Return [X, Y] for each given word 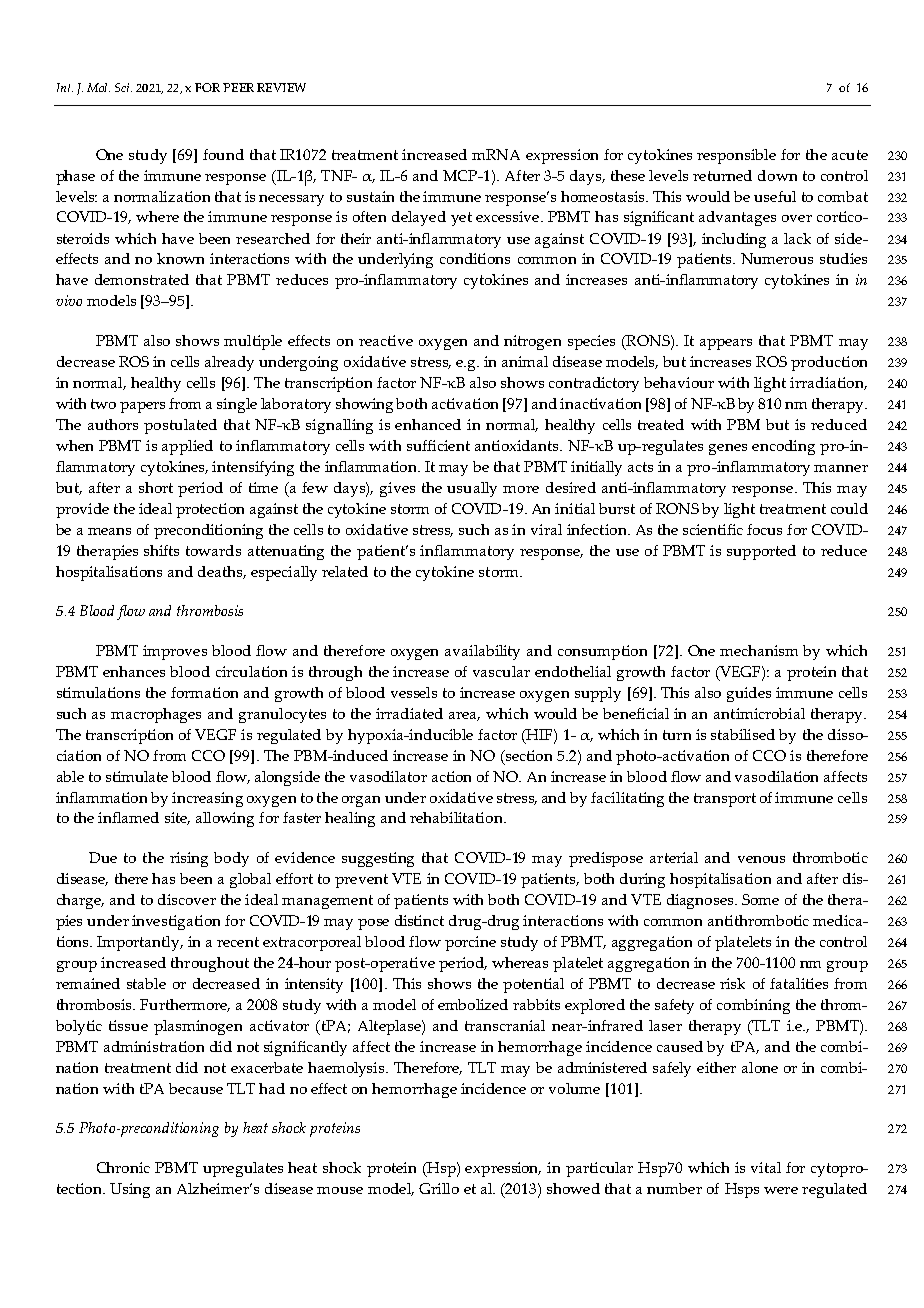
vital [766, 1167]
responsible [736, 156]
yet [461, 219]
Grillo [439, 1188]
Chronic [123, 1167]
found [223, 154]
